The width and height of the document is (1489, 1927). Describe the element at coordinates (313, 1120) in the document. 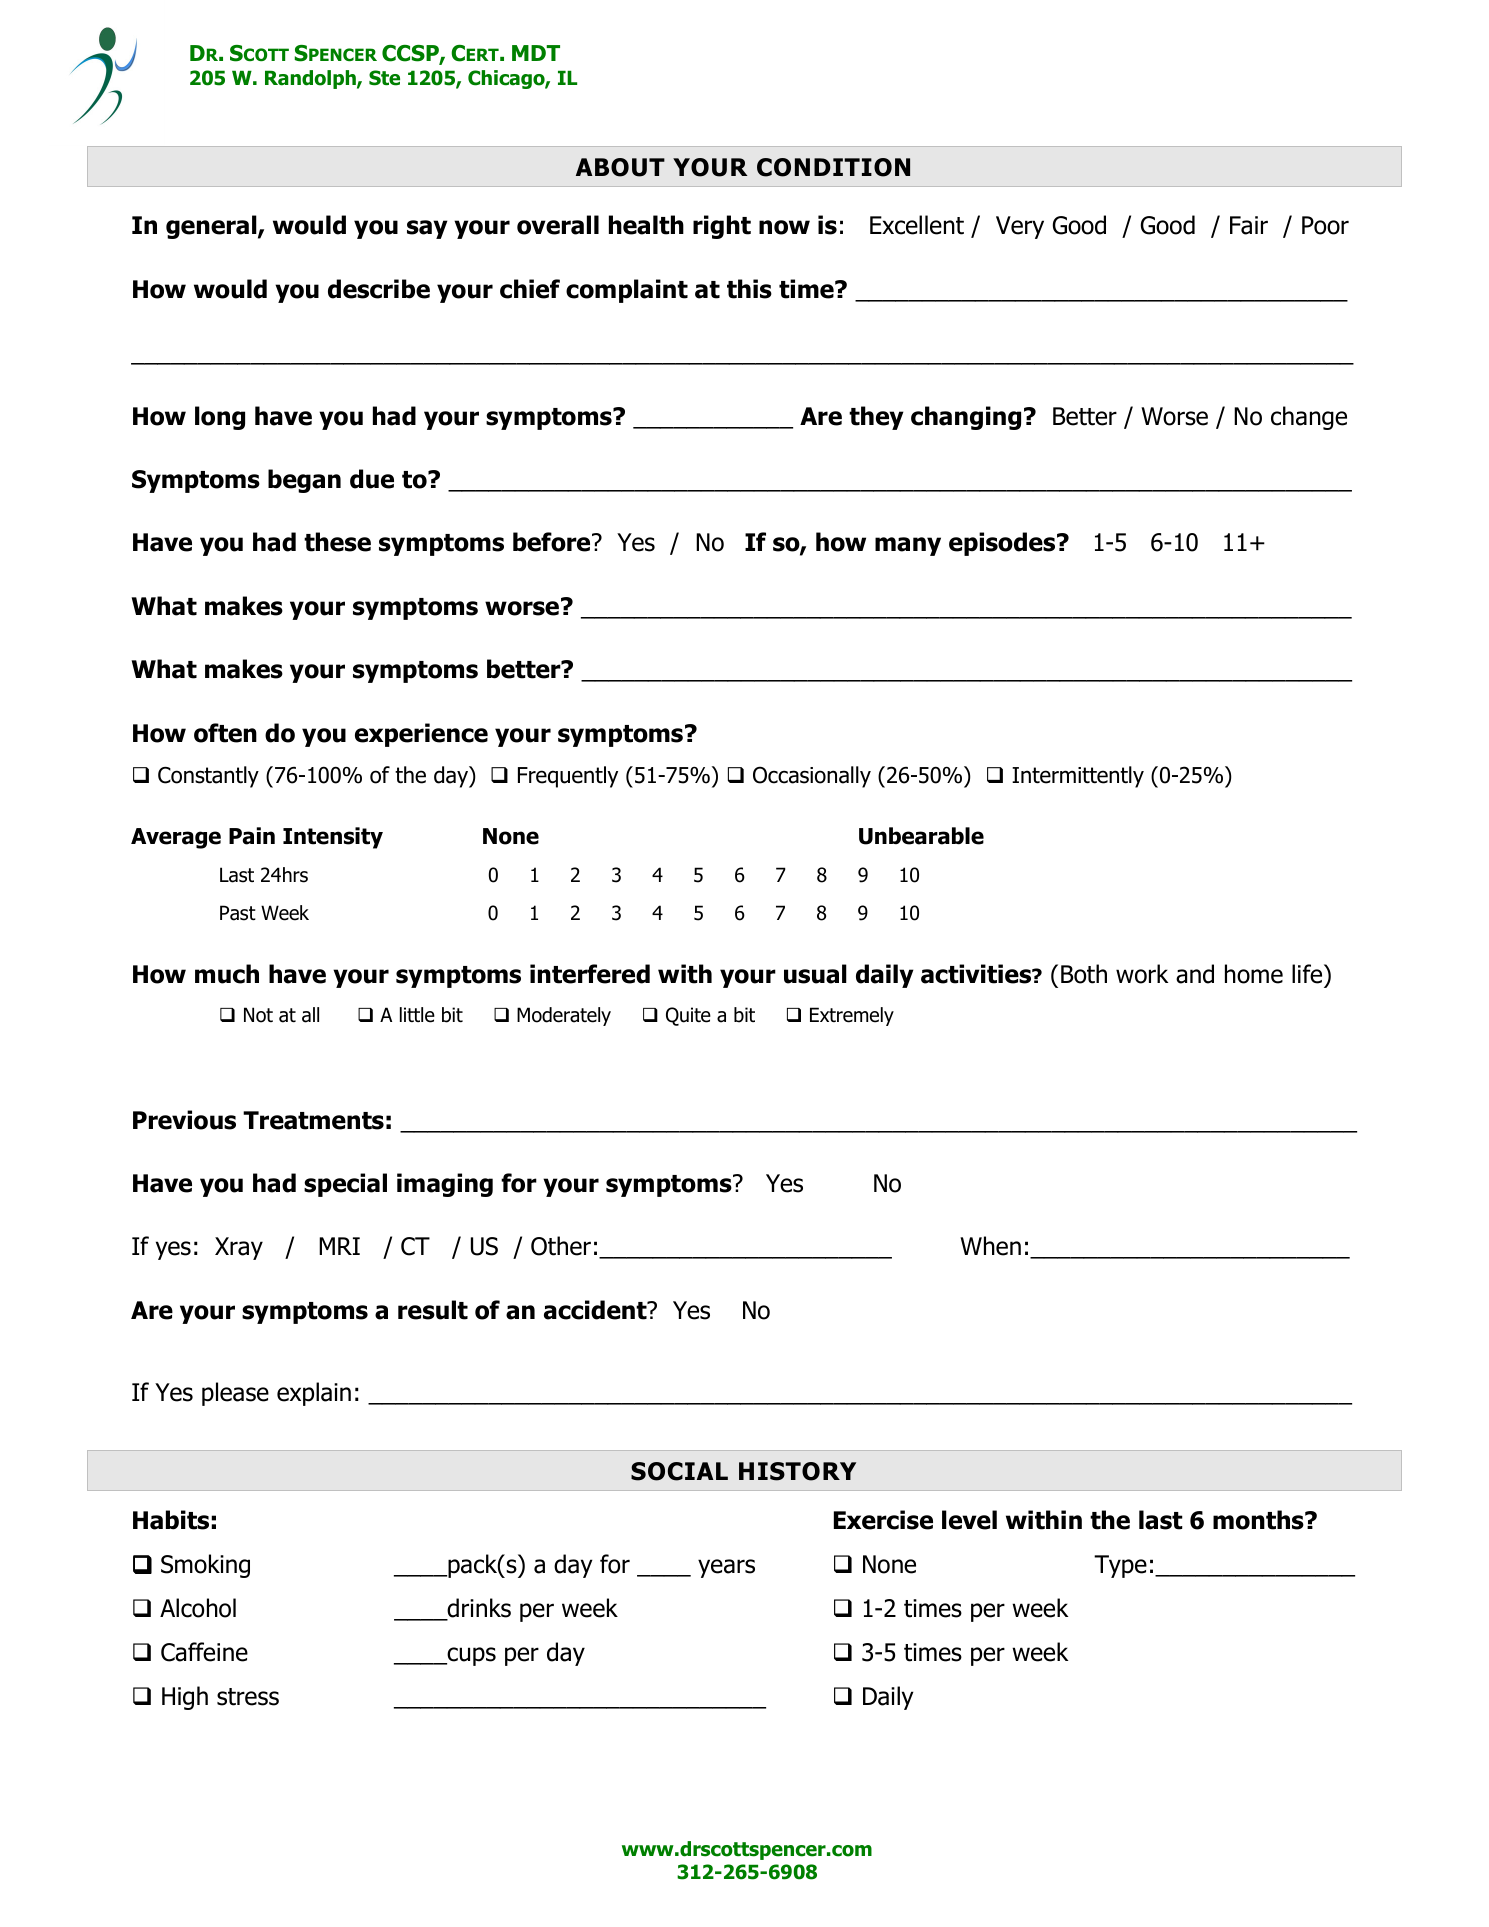

I see `Treatments` at that location.
